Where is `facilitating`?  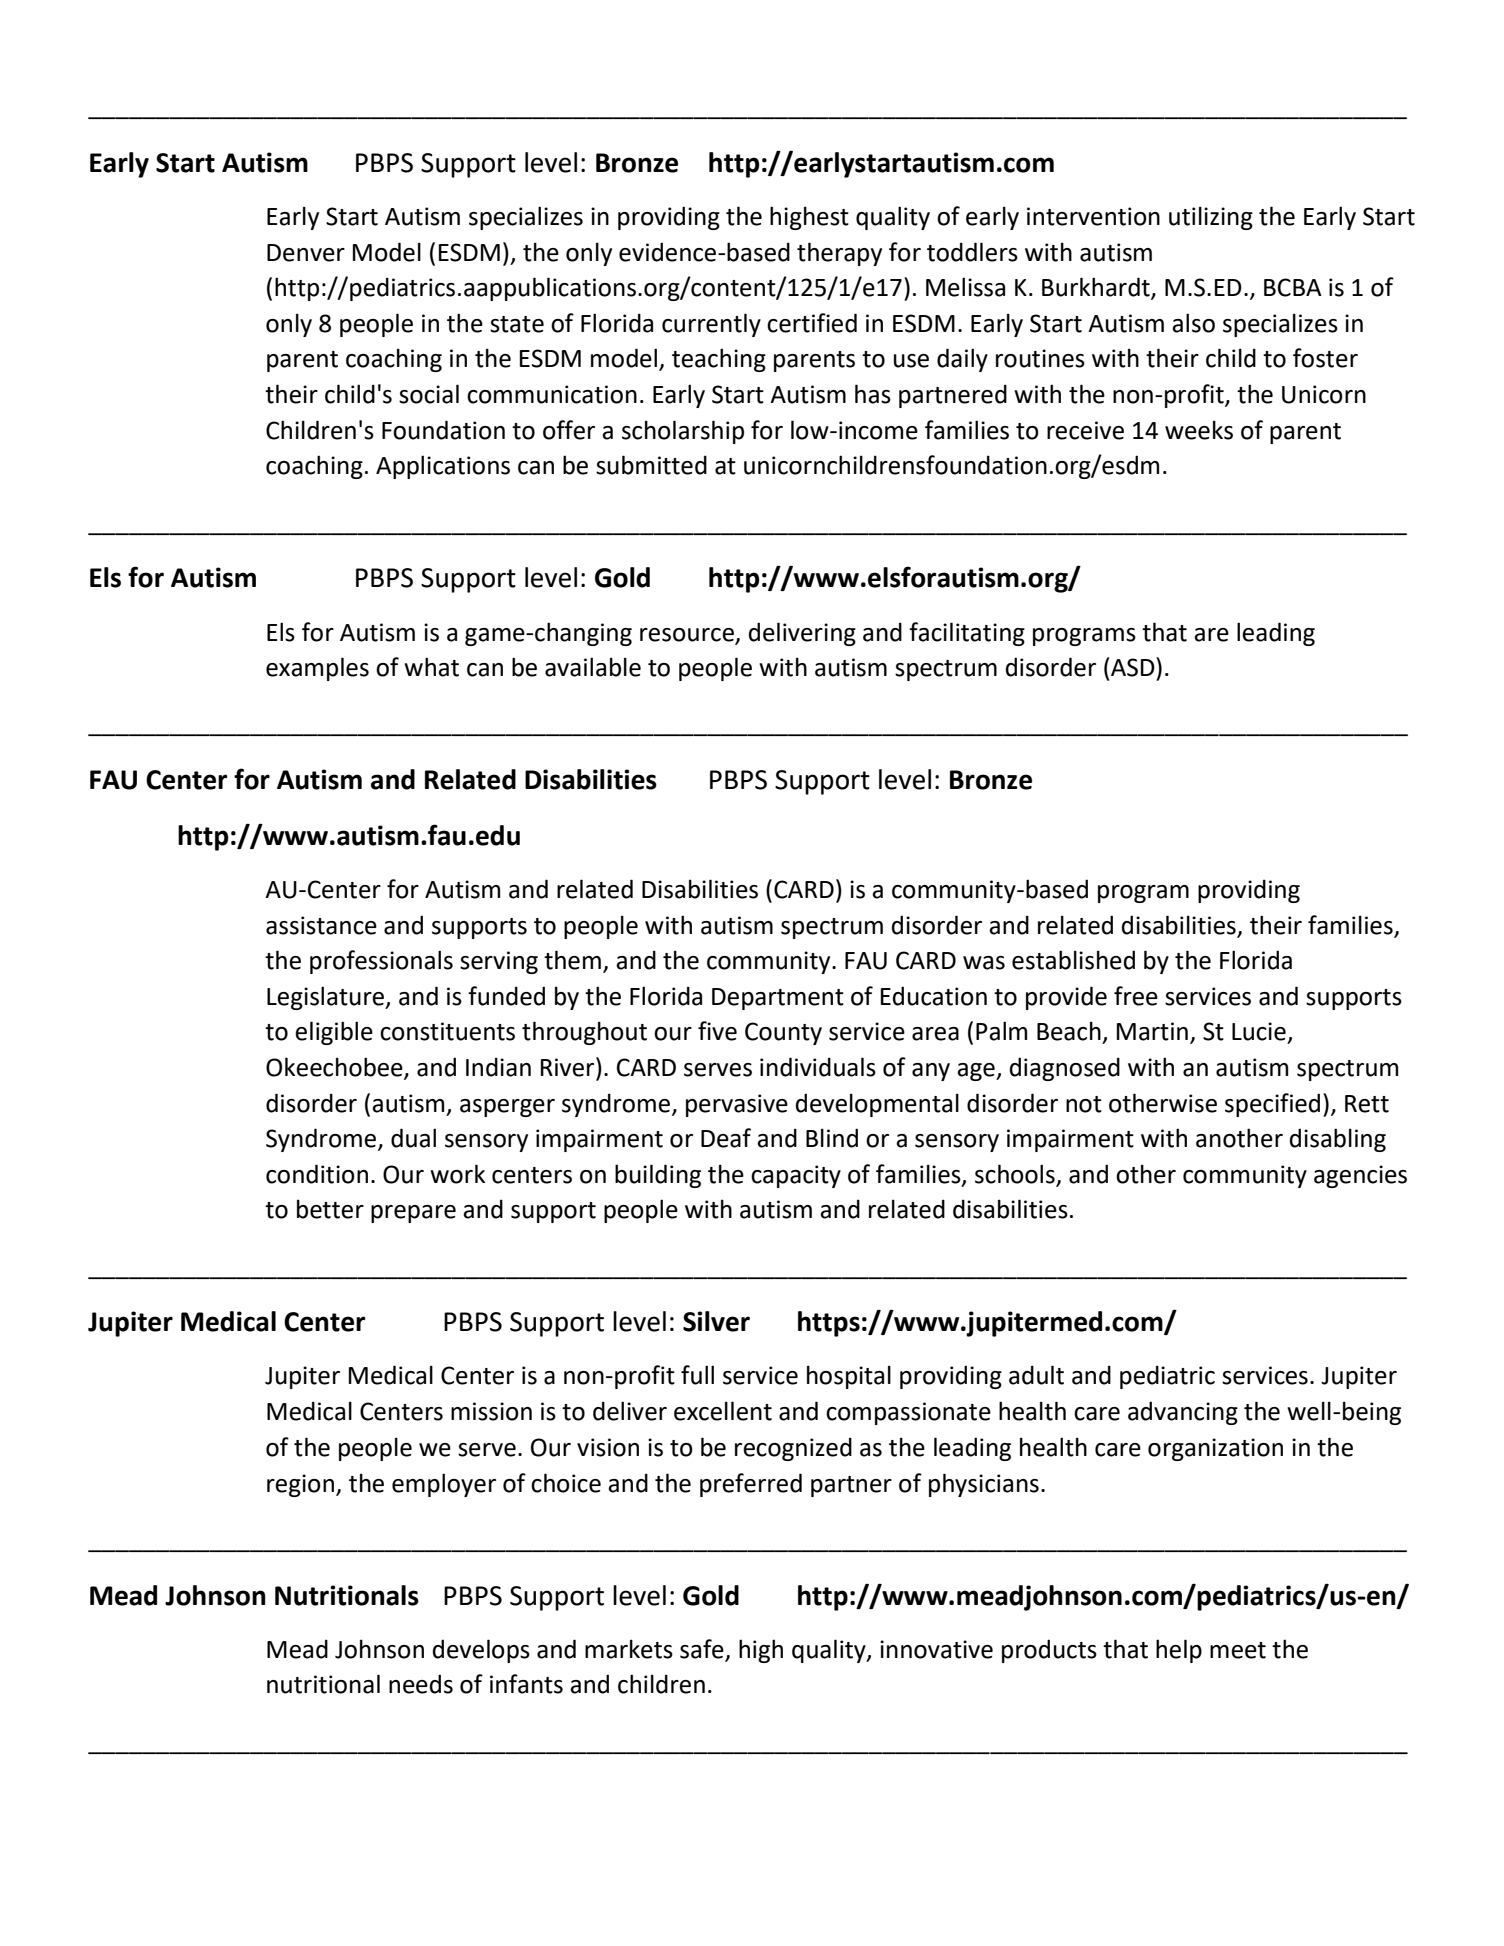
facilitating is located at coordinates (967, 634).
